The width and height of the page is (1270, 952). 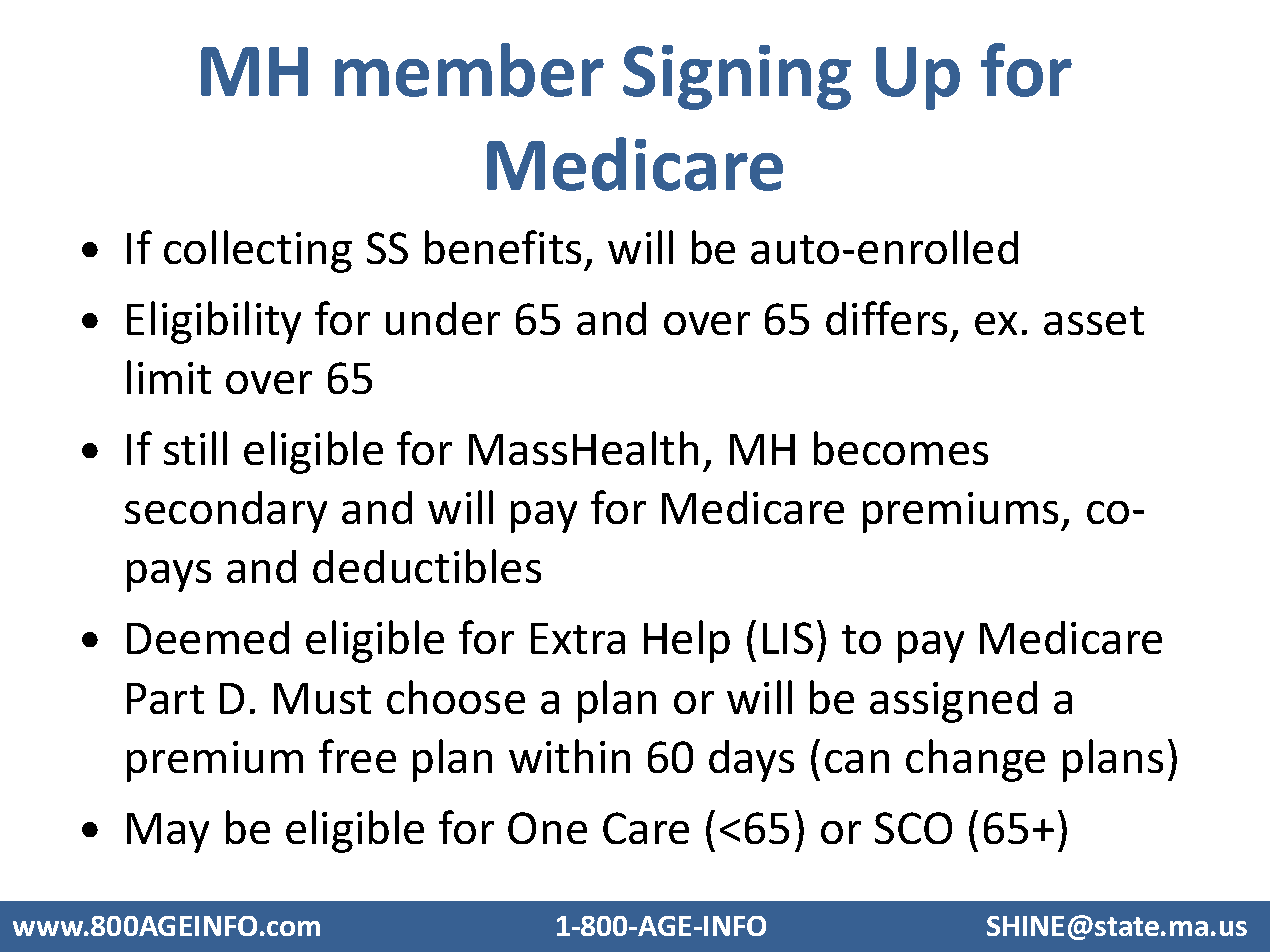 What do you see at coordinates (1094, 320) in the page?
I see `asset` at bounding box center [1094, 320].
